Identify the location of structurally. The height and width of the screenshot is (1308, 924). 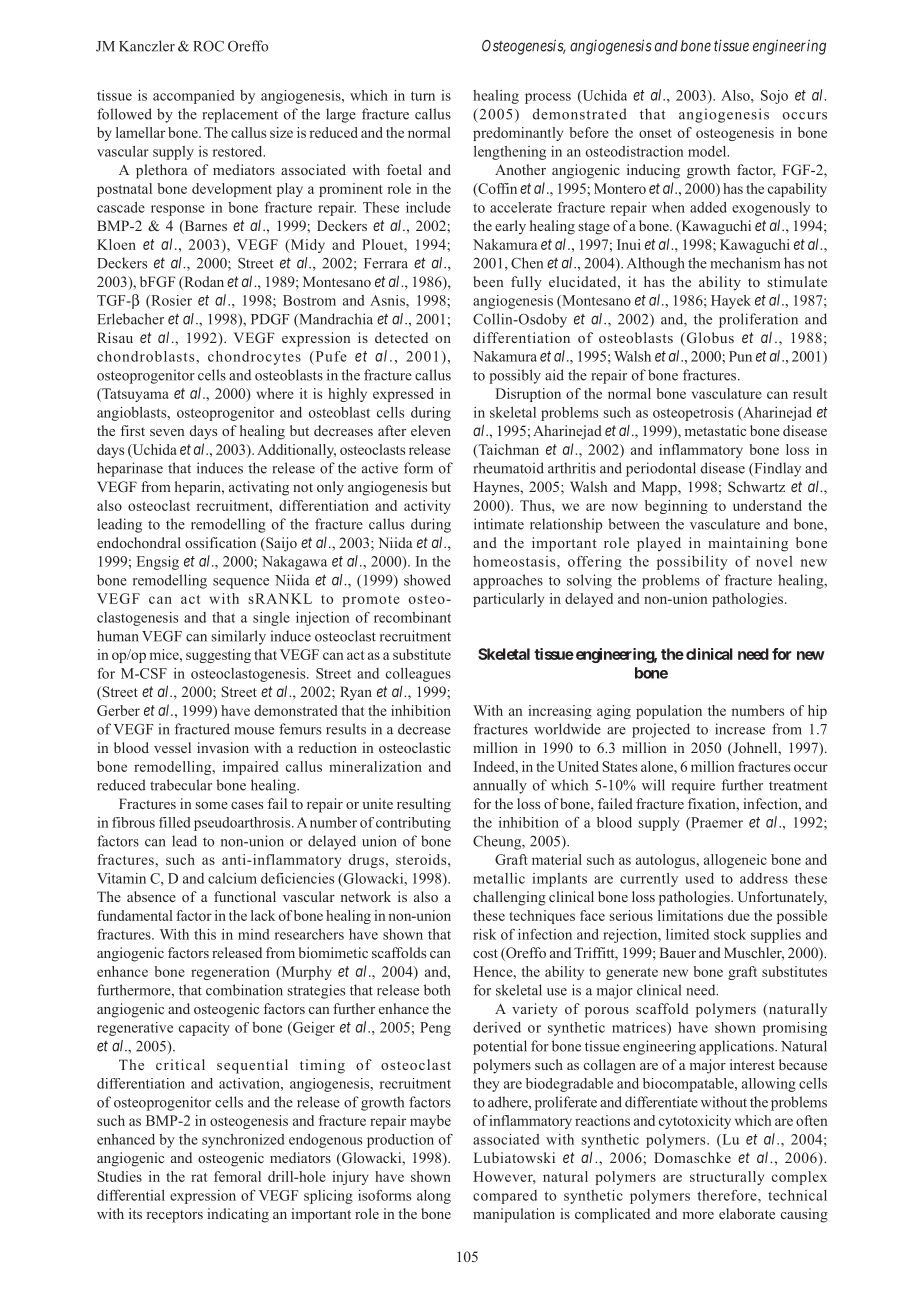
(727, 1178).
